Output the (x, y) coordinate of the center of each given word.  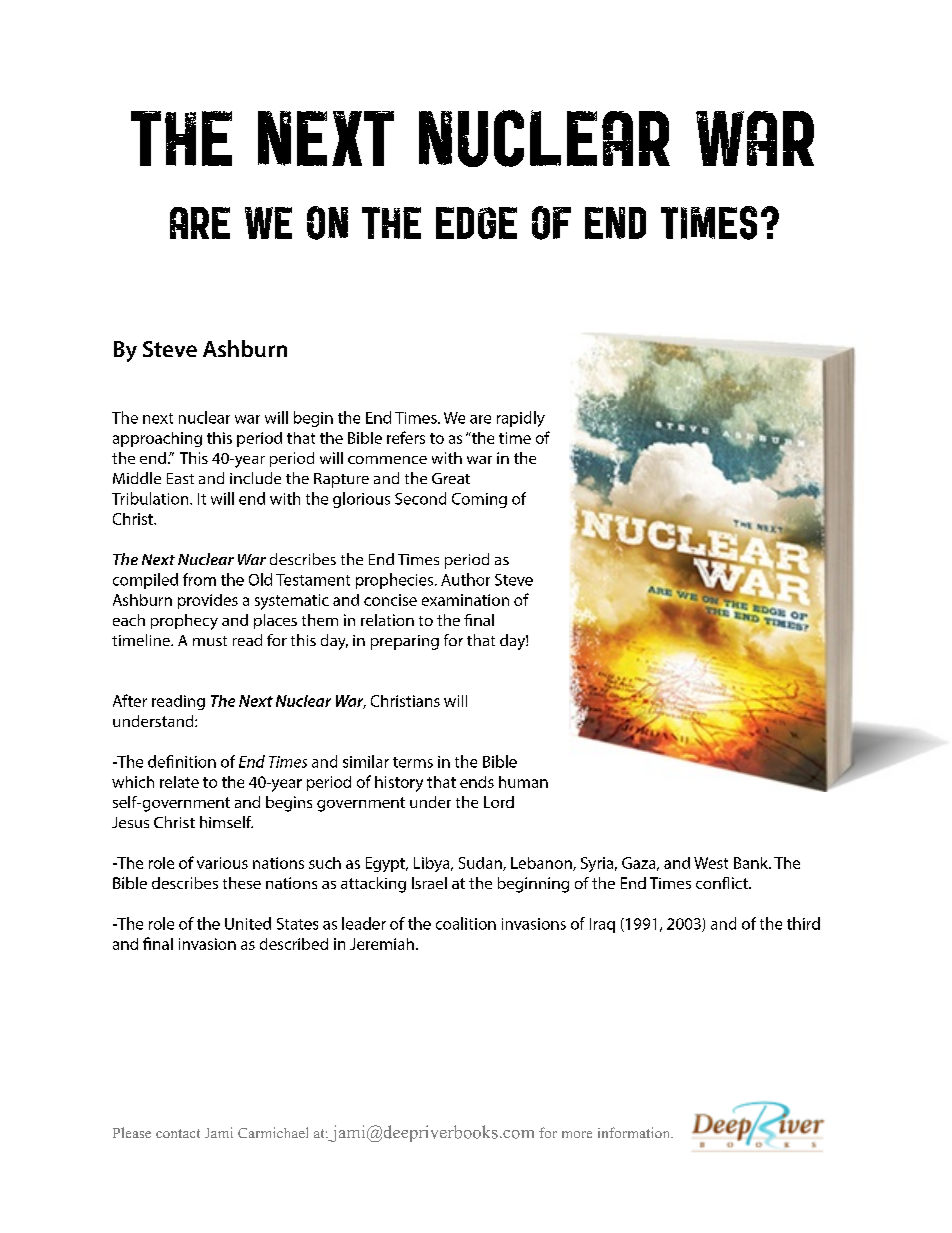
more (577, 1134)
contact (178, 1133)
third (803, 923)
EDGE (476, 223)
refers (406, 437)
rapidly (521, 419)
